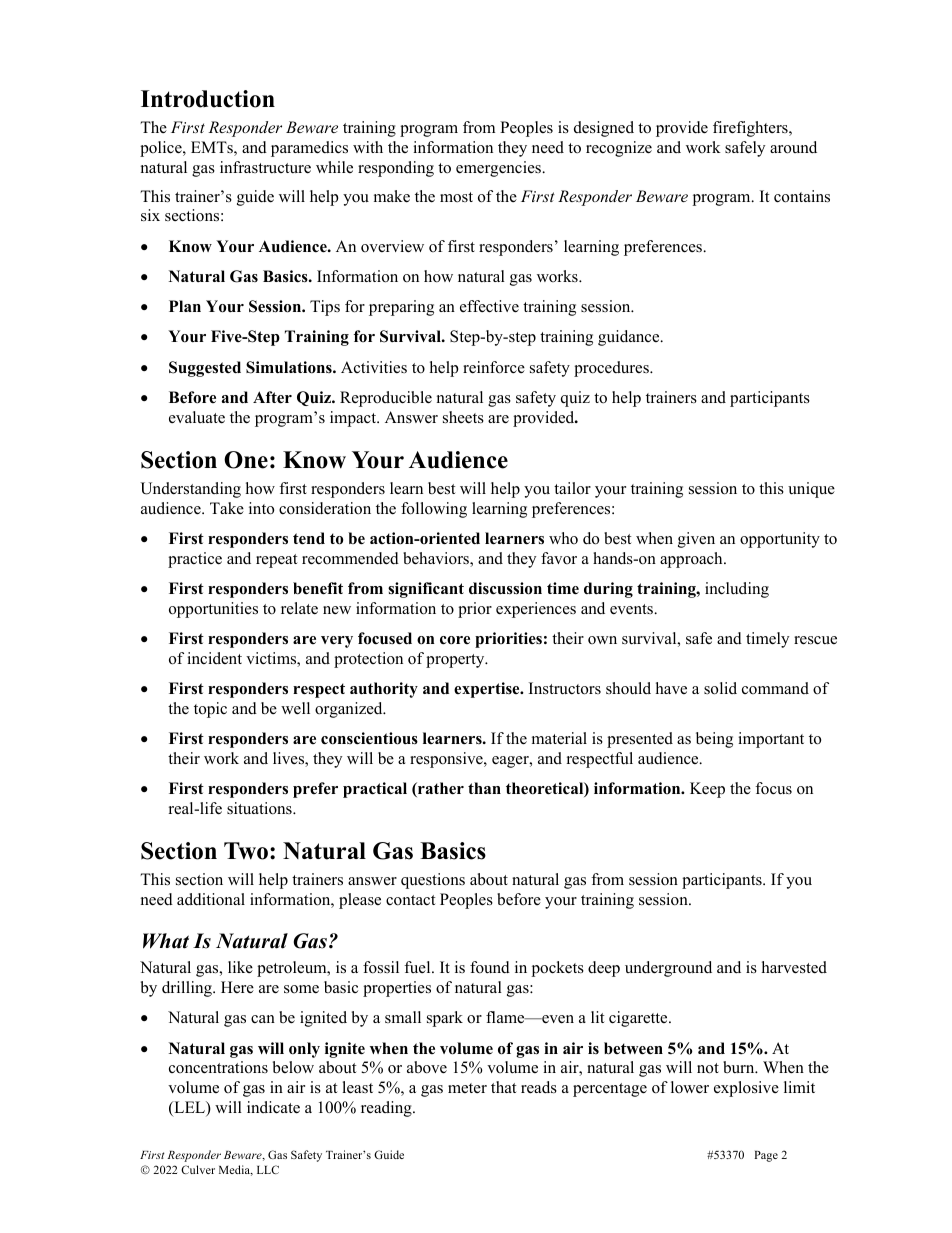 The height and width of the screenshot is (1233, 952). What do you see at coordinates (499, 169) in the screenshot?
I see `emergencies` at bounding box center [499, 169].
